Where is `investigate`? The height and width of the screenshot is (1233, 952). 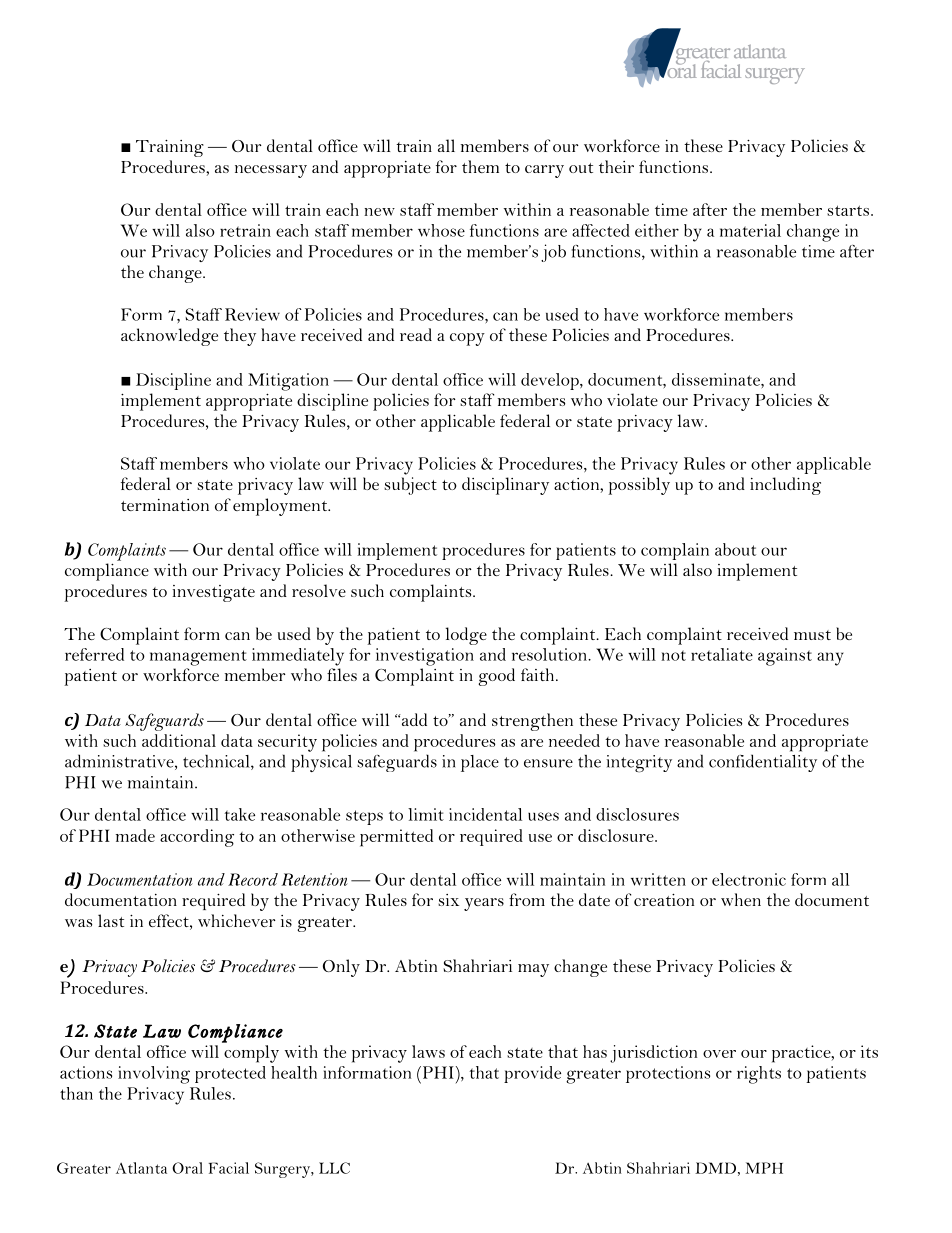 investigate is located at coordinates (214, 593).
